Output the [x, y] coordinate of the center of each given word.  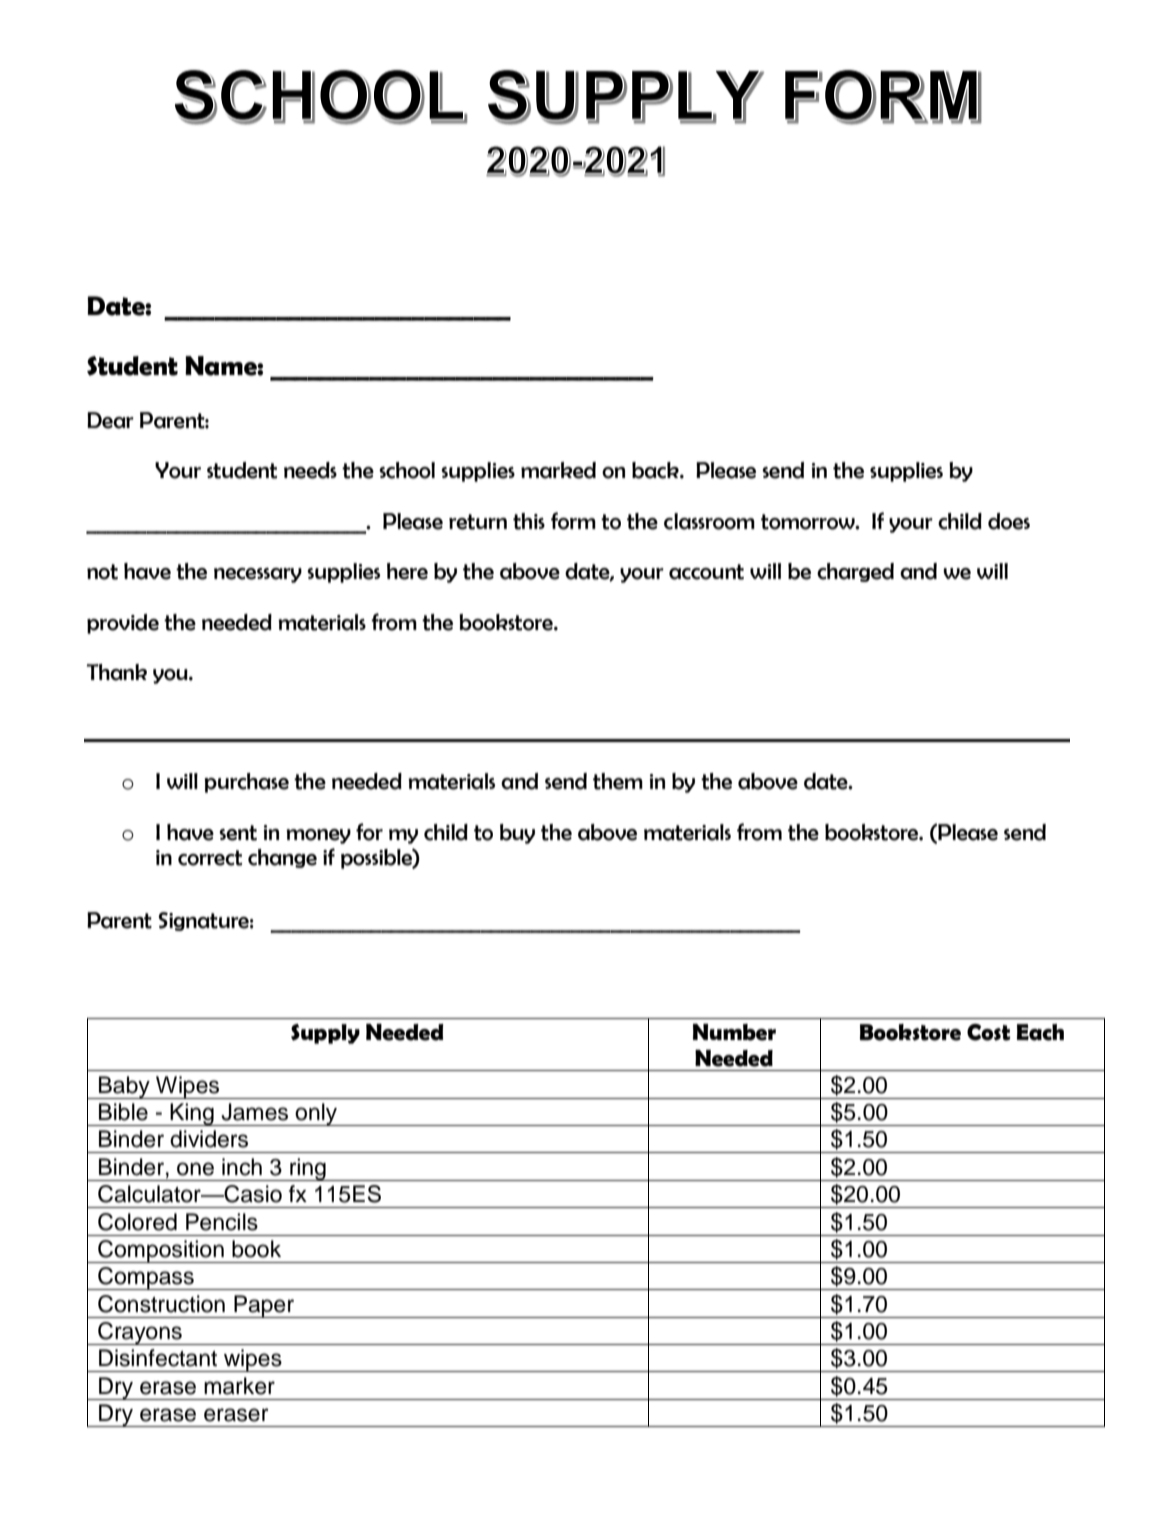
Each [1040, 1032]
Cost [988, 1032]
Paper [264, 1306]
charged [855, 572]
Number [734, 1032]
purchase [247, 783]
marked [558, 470]
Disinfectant [158, 1358]
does [1009, 521]
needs [310, 470]
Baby [124, 1087]
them [618, 781]
